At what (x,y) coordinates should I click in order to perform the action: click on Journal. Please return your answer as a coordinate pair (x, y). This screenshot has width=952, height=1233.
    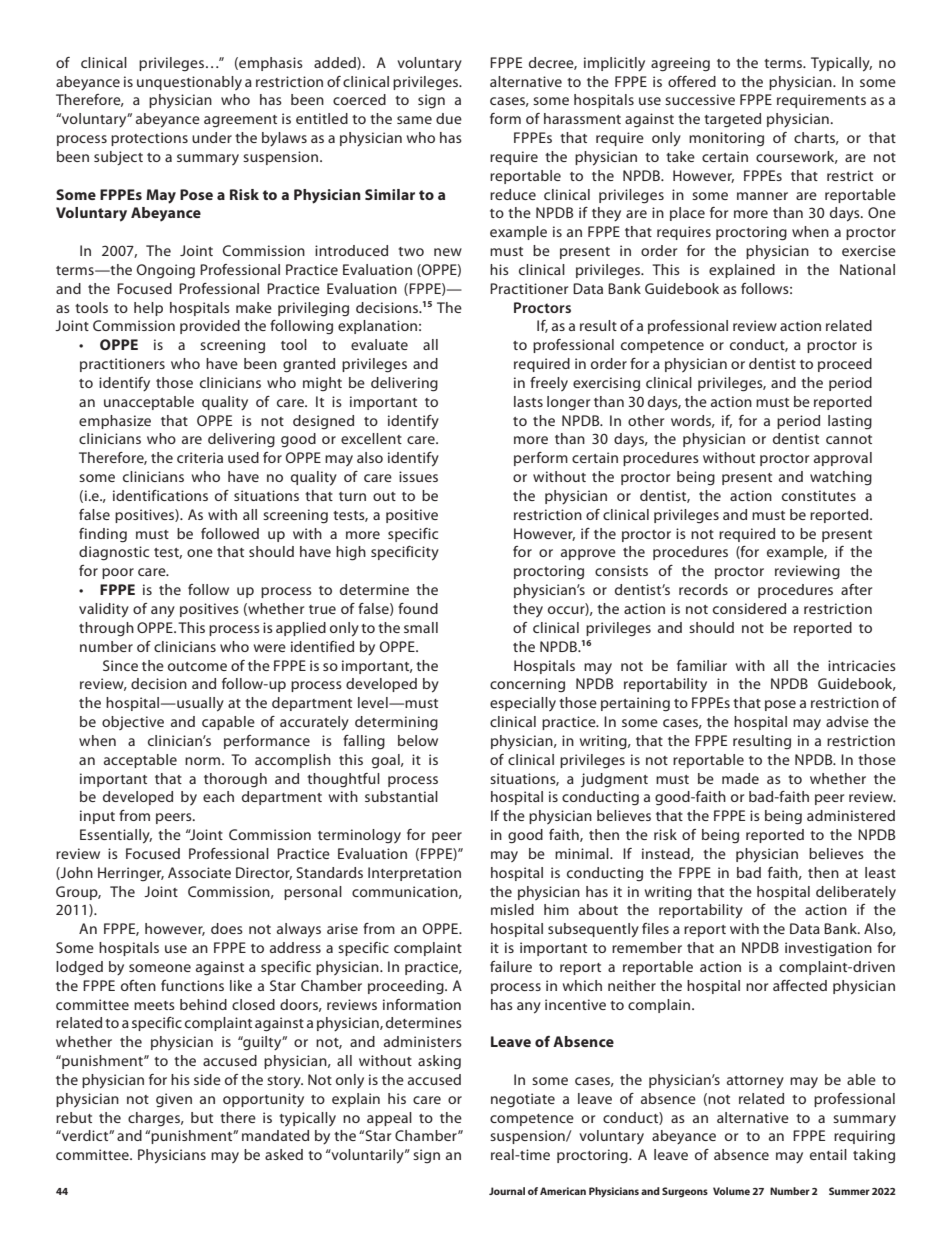
    Looking at the image, I should click on (507, 1191).
